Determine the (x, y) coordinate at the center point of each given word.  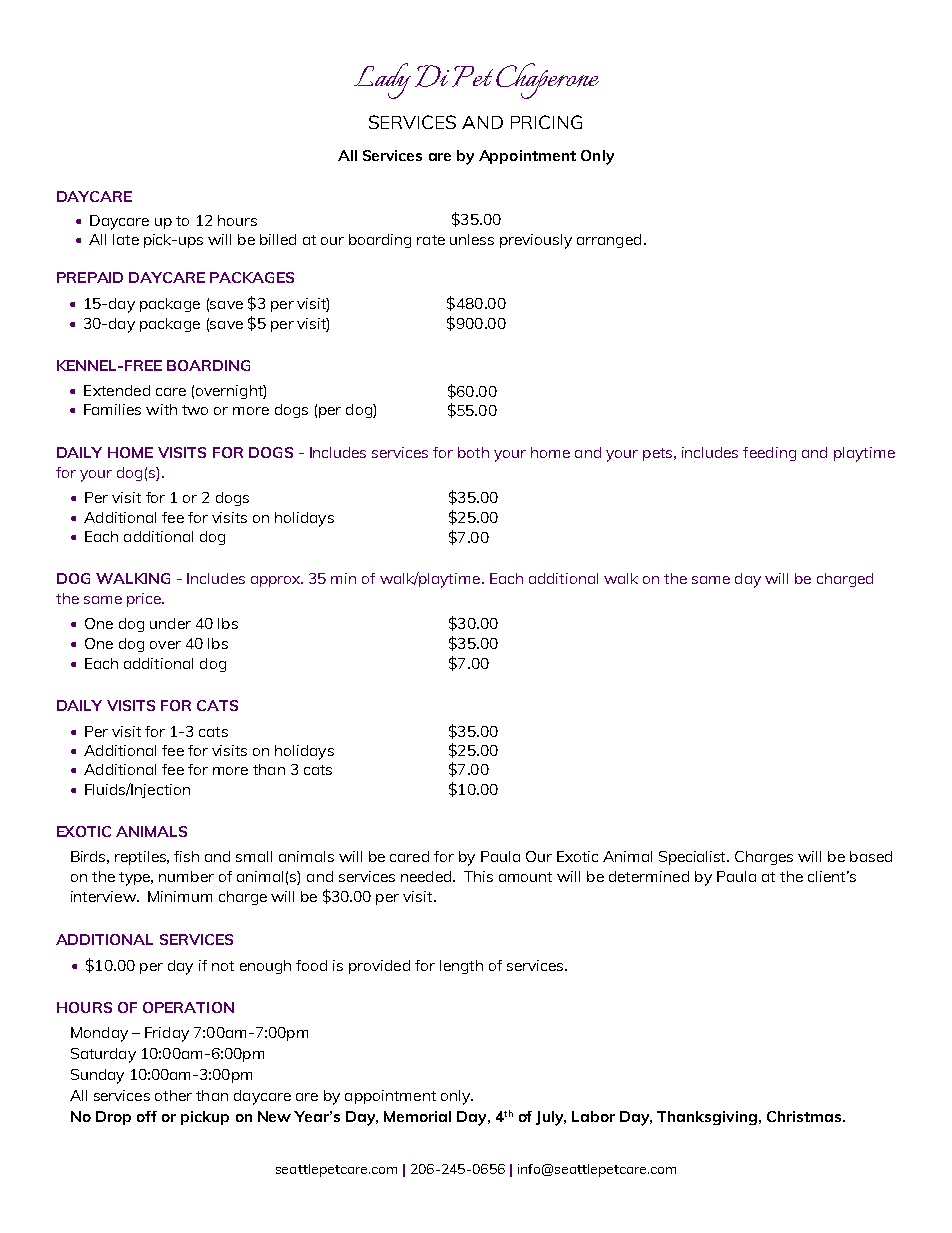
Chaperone (547, 81)
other (173, 1095)
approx (277, 581)
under (170, 623)
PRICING (546, 122)
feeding (769, 454)
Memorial (417, 1116)
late (126, 239)
